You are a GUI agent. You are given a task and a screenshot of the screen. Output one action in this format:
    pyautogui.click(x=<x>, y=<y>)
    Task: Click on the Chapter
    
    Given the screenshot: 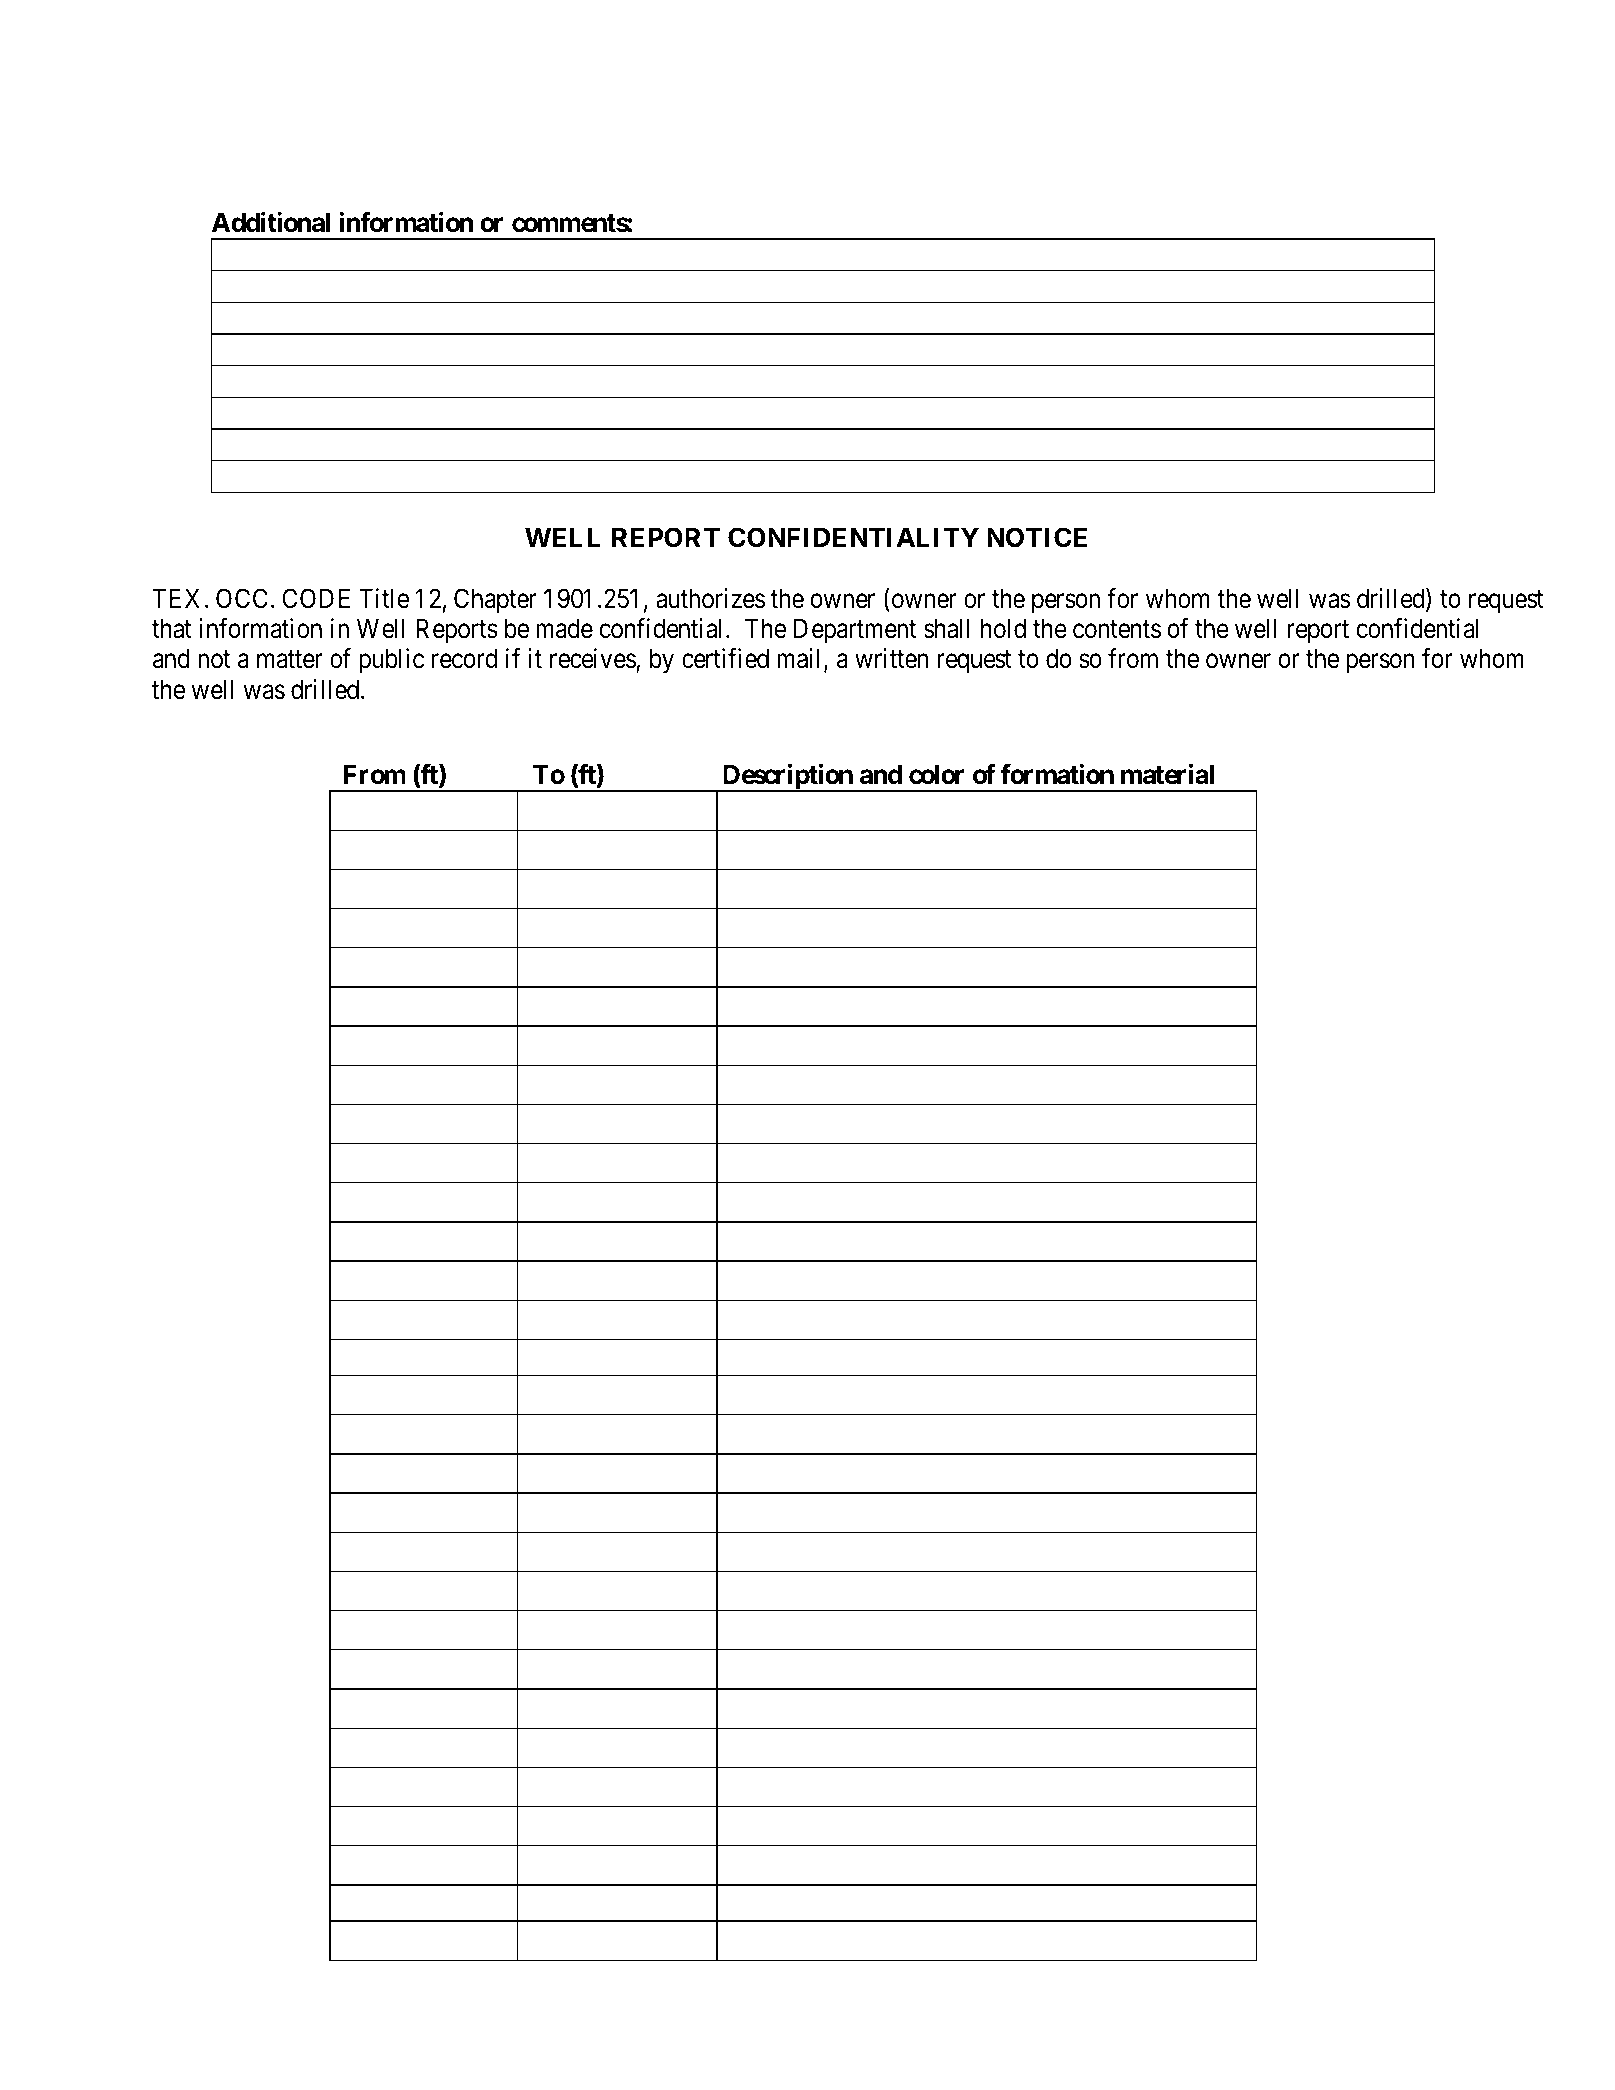 What is the action you would take?
    pyautogui.click(x=495, y=601)
